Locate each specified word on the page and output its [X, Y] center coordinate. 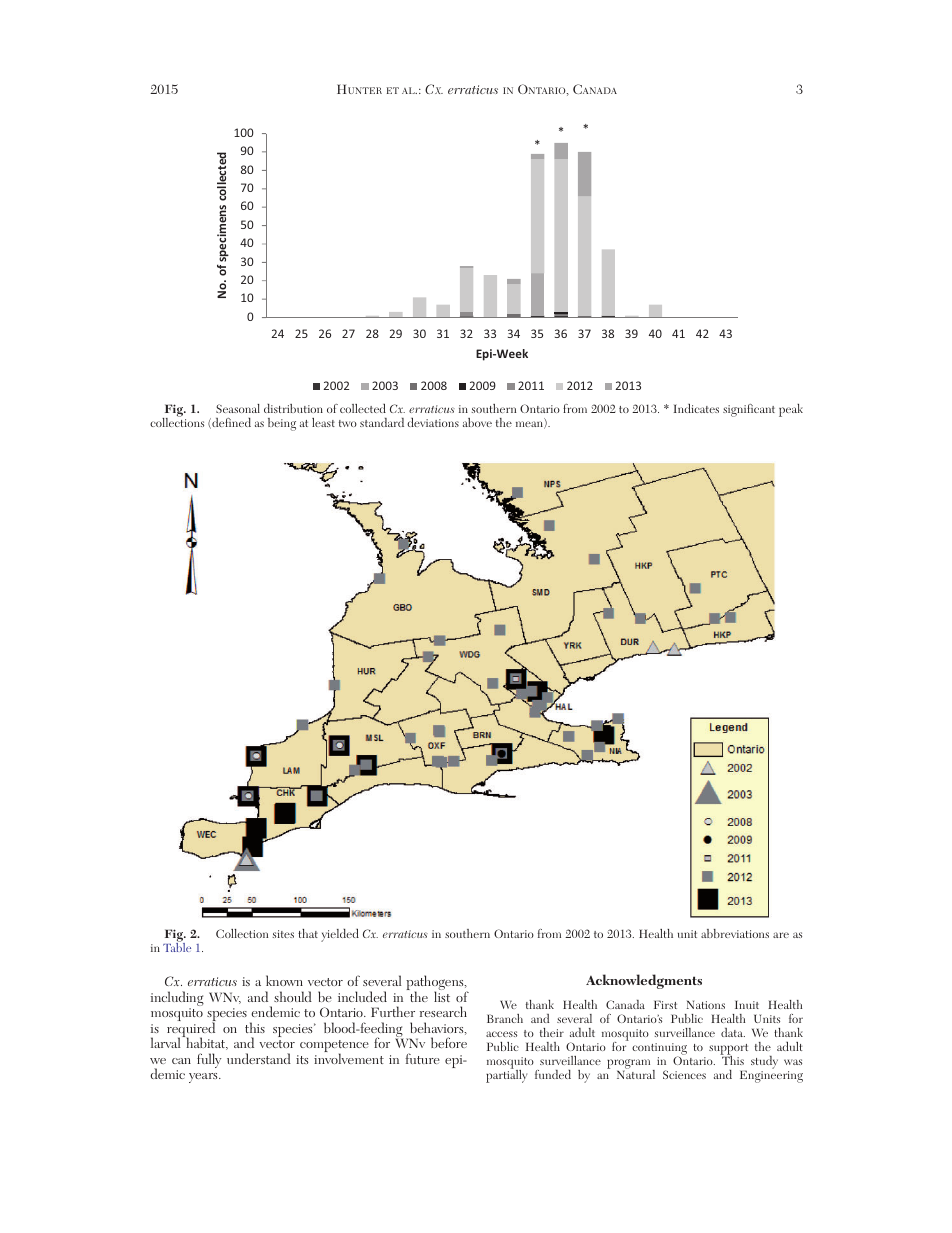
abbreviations [735, 933]
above [477, 422]
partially [506, 1075]
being [282, 424]
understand [259, 1058]
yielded [340, 935]
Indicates [696, 408]
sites [283, 934]
